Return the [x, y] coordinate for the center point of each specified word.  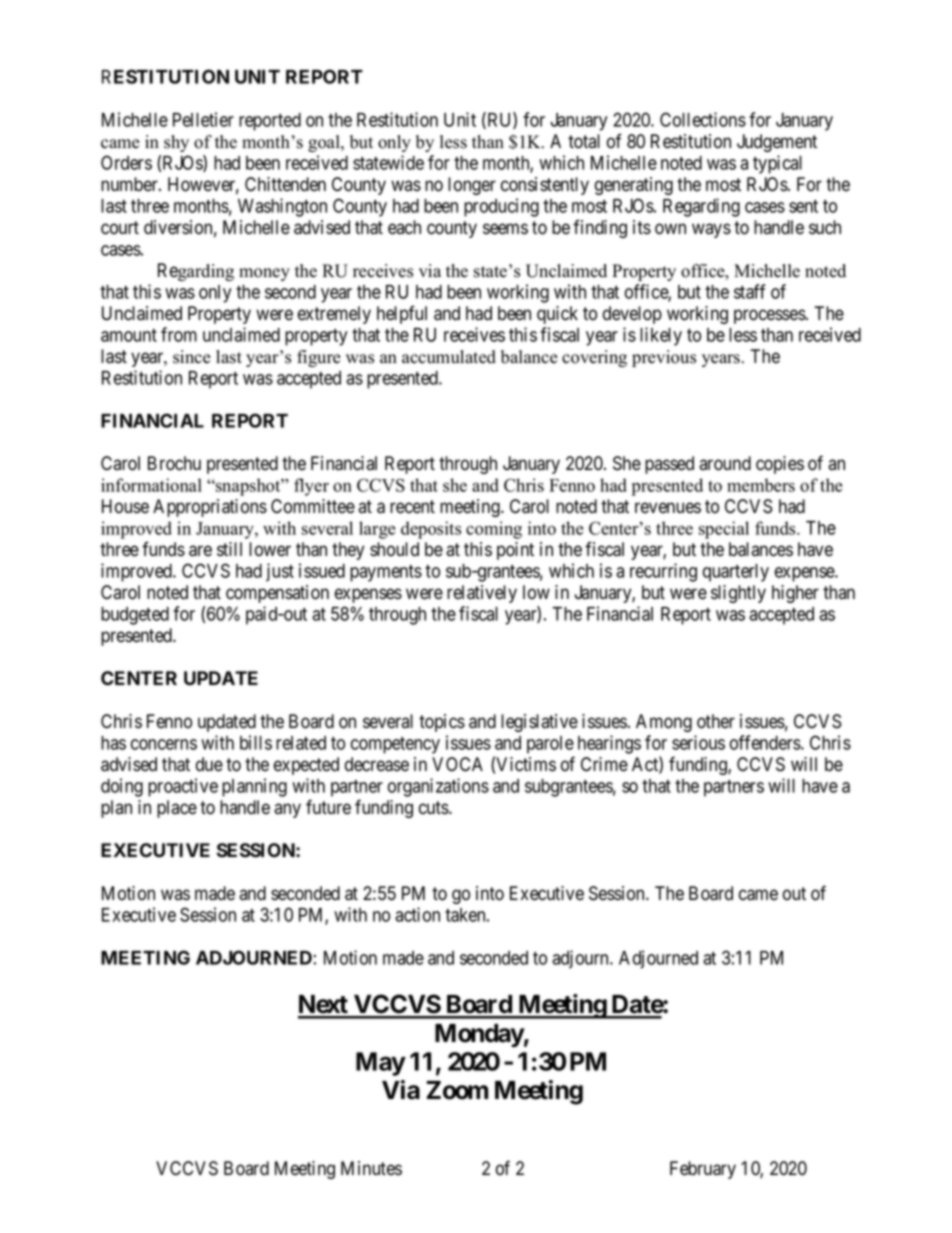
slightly [738, 594]
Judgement [777, 143]
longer [472, 186]
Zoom [457, 1090]
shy [176, 143]
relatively [482, 594]
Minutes [371, 1168]
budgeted [135, 616]
